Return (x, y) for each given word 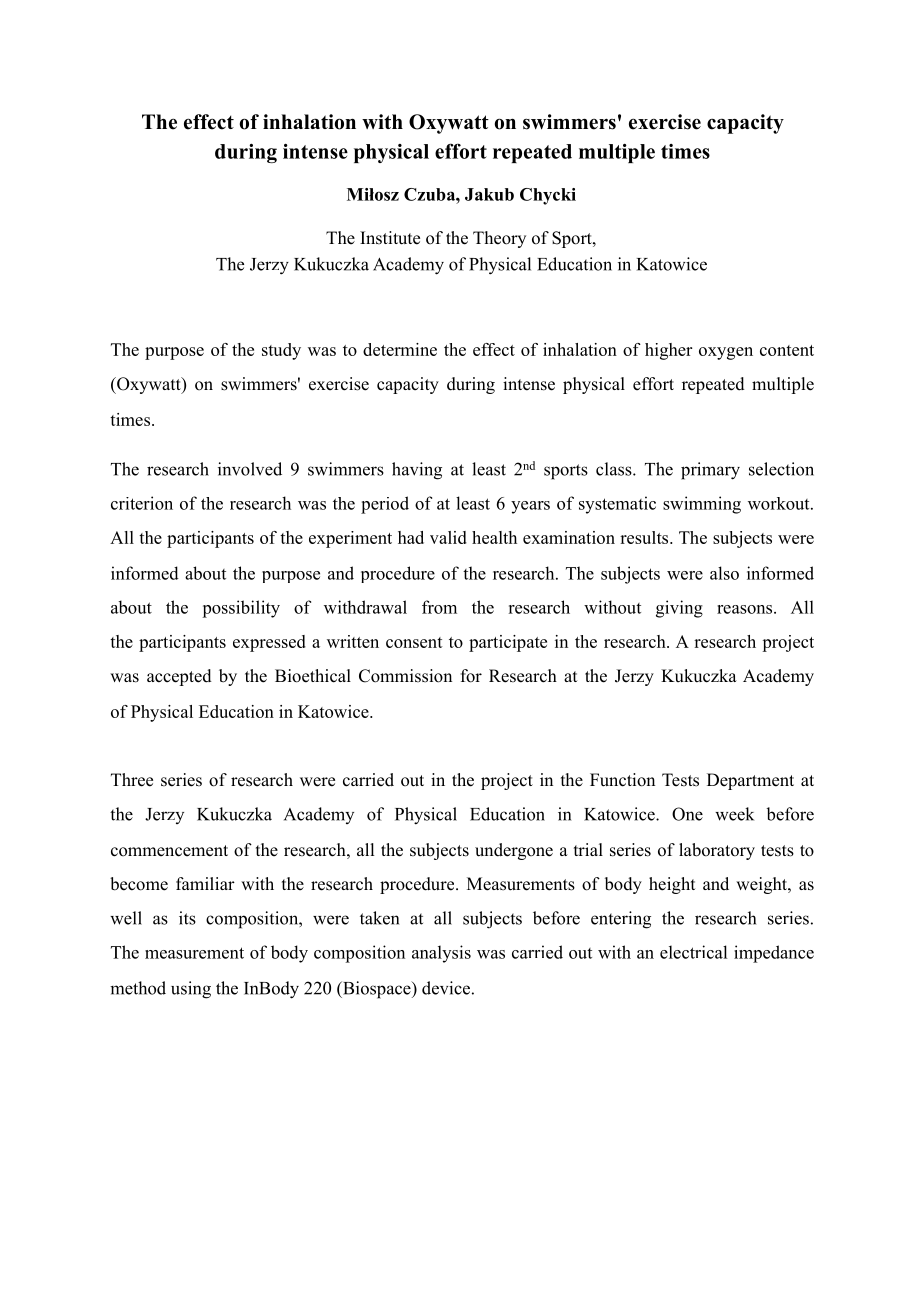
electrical (693, 952)
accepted (179, 677)
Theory (499, 239)
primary (710, 471)
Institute (390, 238)
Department (750, 781)
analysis (441, 954)
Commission (405, 676)
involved (250, 469)
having (417, 471)
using (191, 990)
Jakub (489, 194)
